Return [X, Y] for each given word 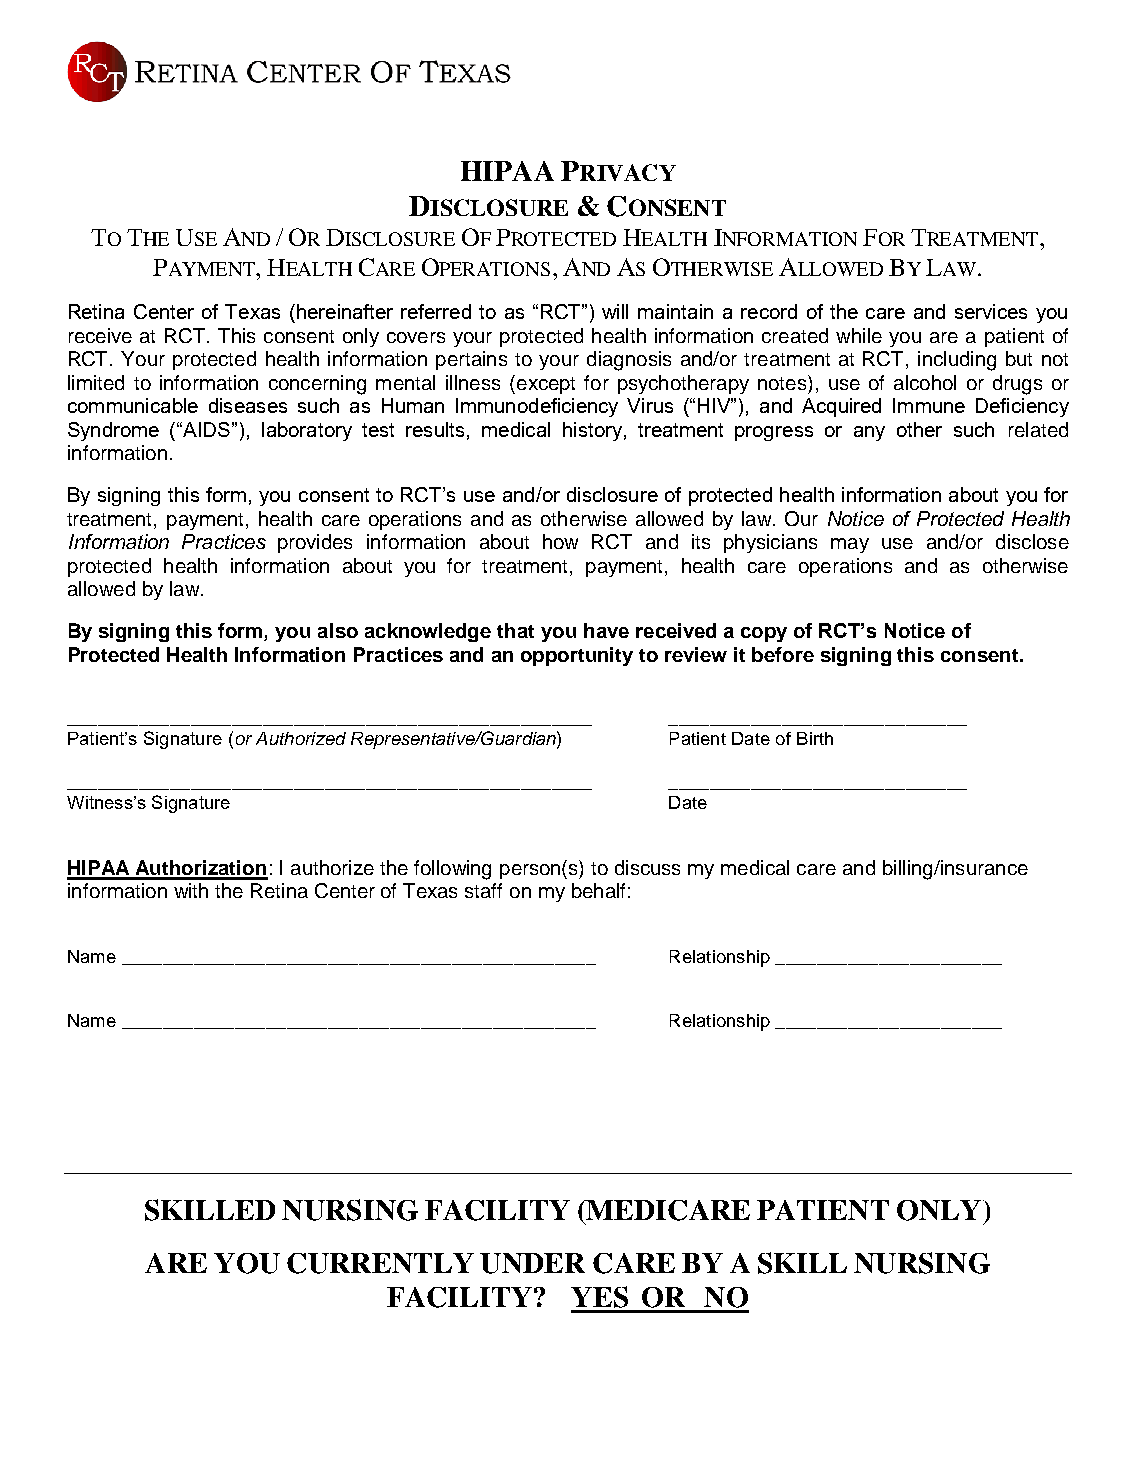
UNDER [532, 1263]
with [191, 890]
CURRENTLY [380, 1263]
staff [483, 890]
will [615, 311]
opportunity [577, 656]
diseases [248, 405]
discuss [647, 867]
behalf [598, 890]
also [338, 630]
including [957, 361]
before [783, 654]
